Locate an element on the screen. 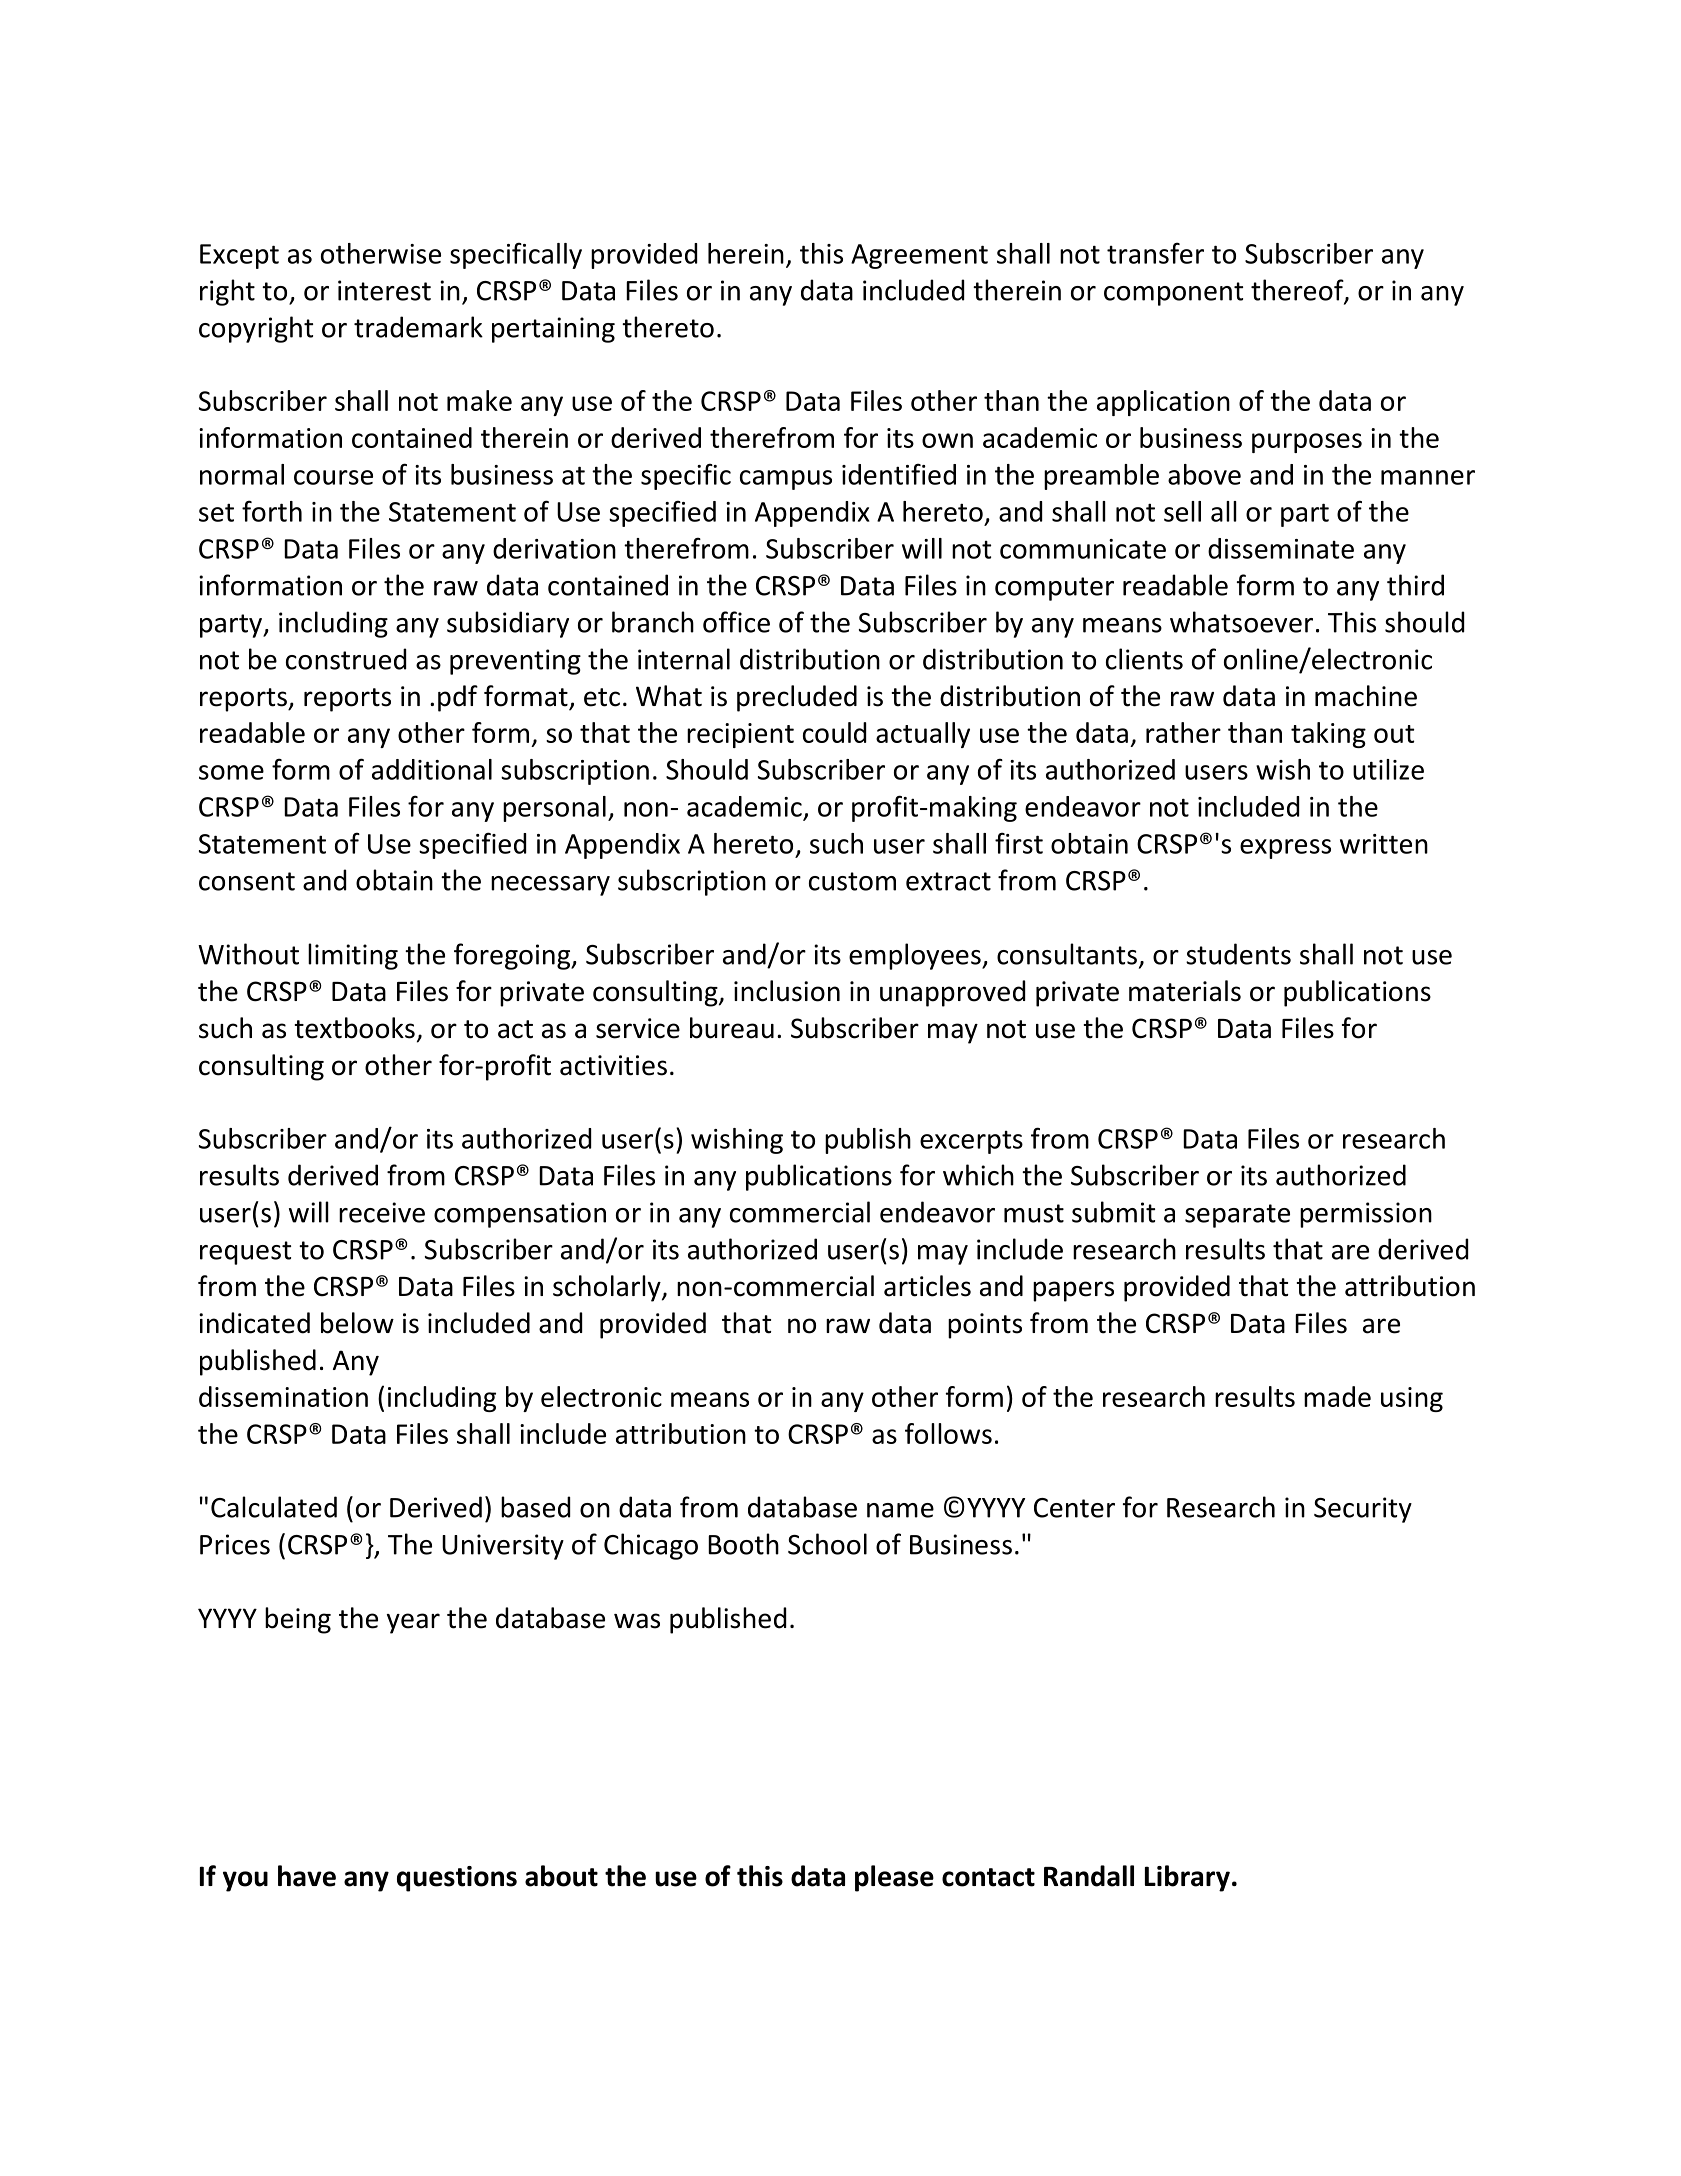 The width and height of the screenshot is (1681, 2176). bureau is located at coordinates (732, 1028).
